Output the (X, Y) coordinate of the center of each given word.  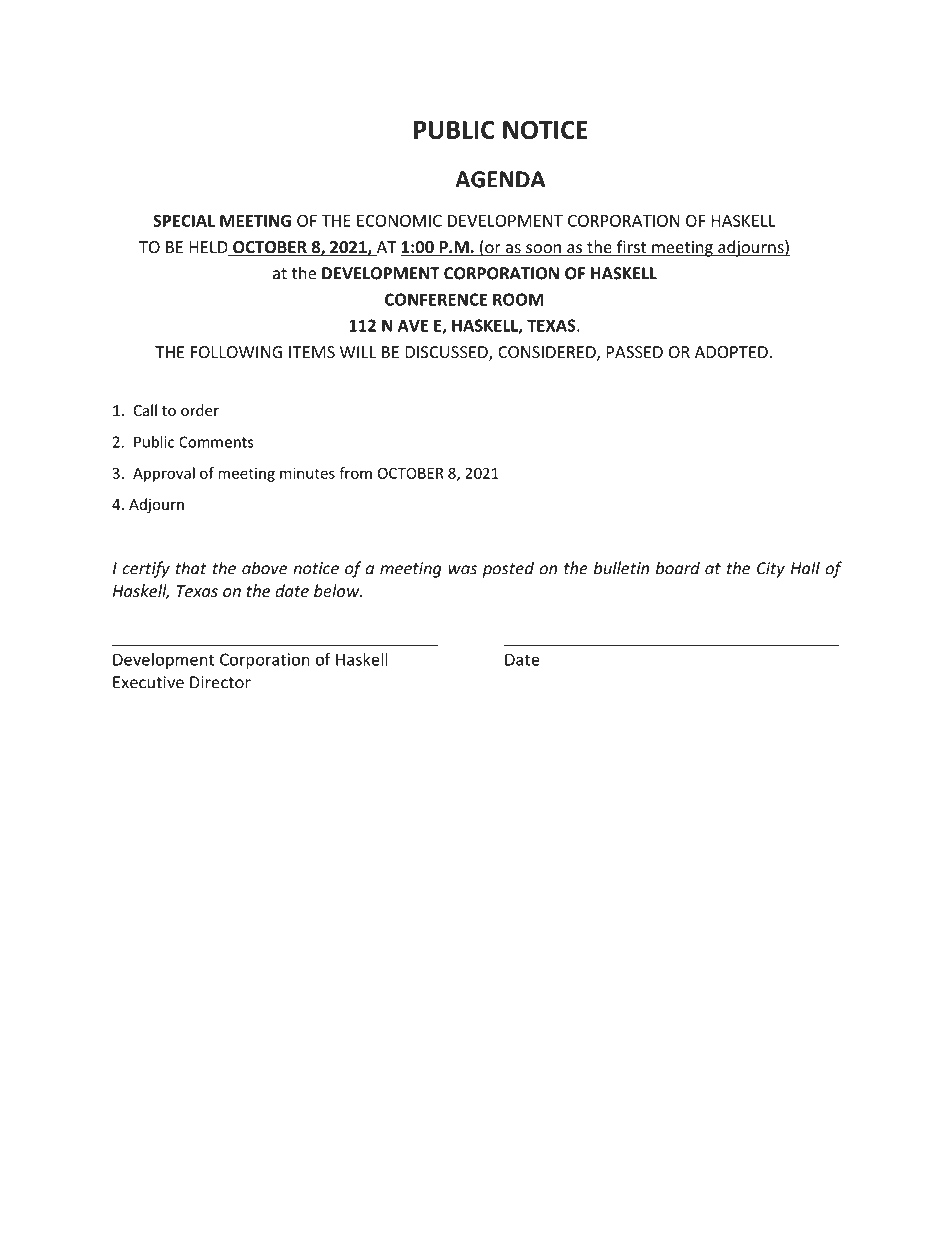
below (338, 590)
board (678, 568)
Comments (216, 442)
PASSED (635, 352)
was (462, 570)
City (771, 570)
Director (220, 682)
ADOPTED (731, 352)
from (355, 473)
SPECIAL (184, 220)
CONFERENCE (436, 299)
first (631, 248)
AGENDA (500, 179)
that (191, 568)
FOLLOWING (236, 352)
